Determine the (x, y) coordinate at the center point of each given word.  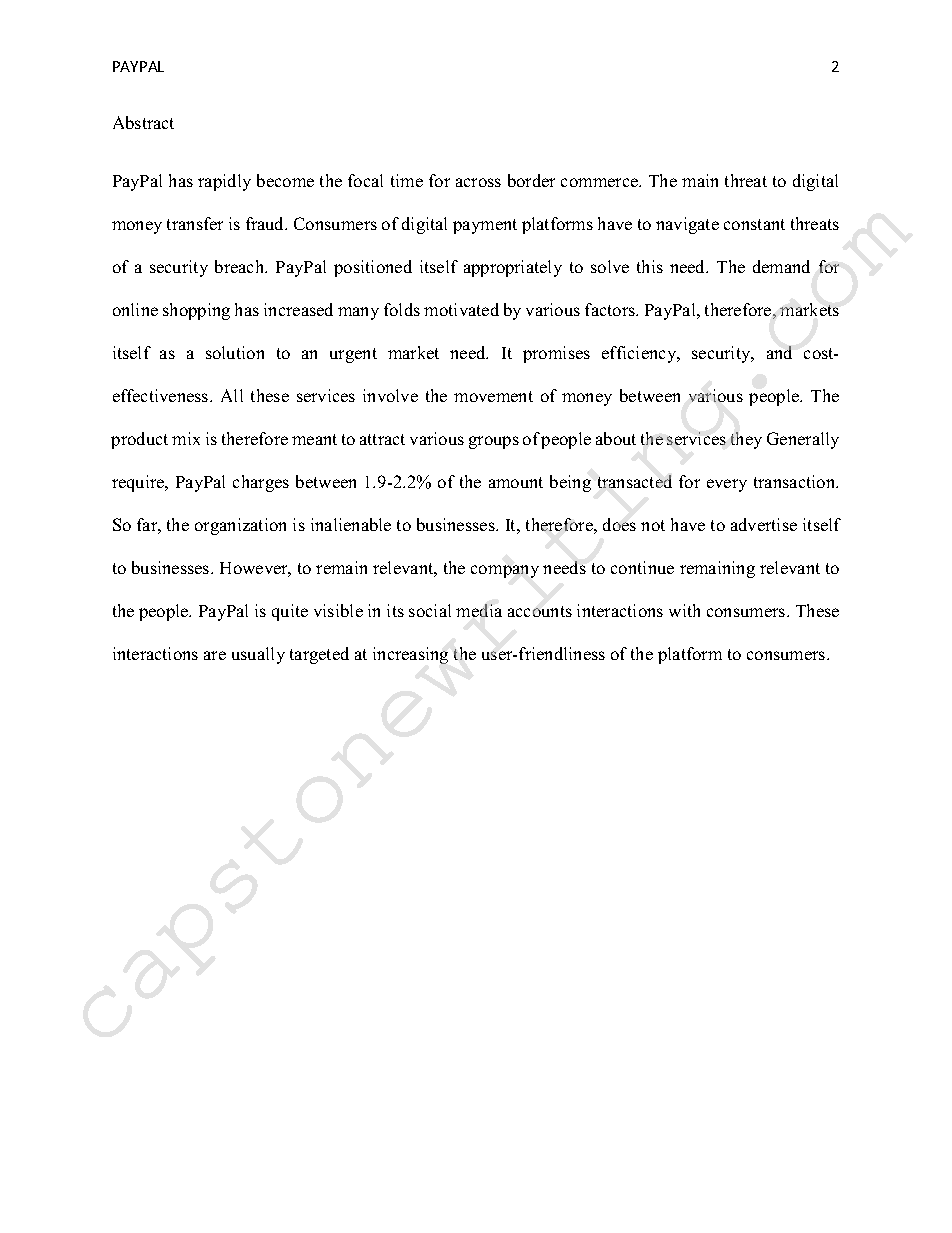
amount (516, 482)
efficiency (640, 354)
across (478, 182)
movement (493, 396)
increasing (410, 655)
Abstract (143, 122)
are (215, 655)
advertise (764, 524)
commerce (601, 182)
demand (781, 266)
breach (241, 266)
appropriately (513, 268)
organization (240, 526)
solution (235, 352)
